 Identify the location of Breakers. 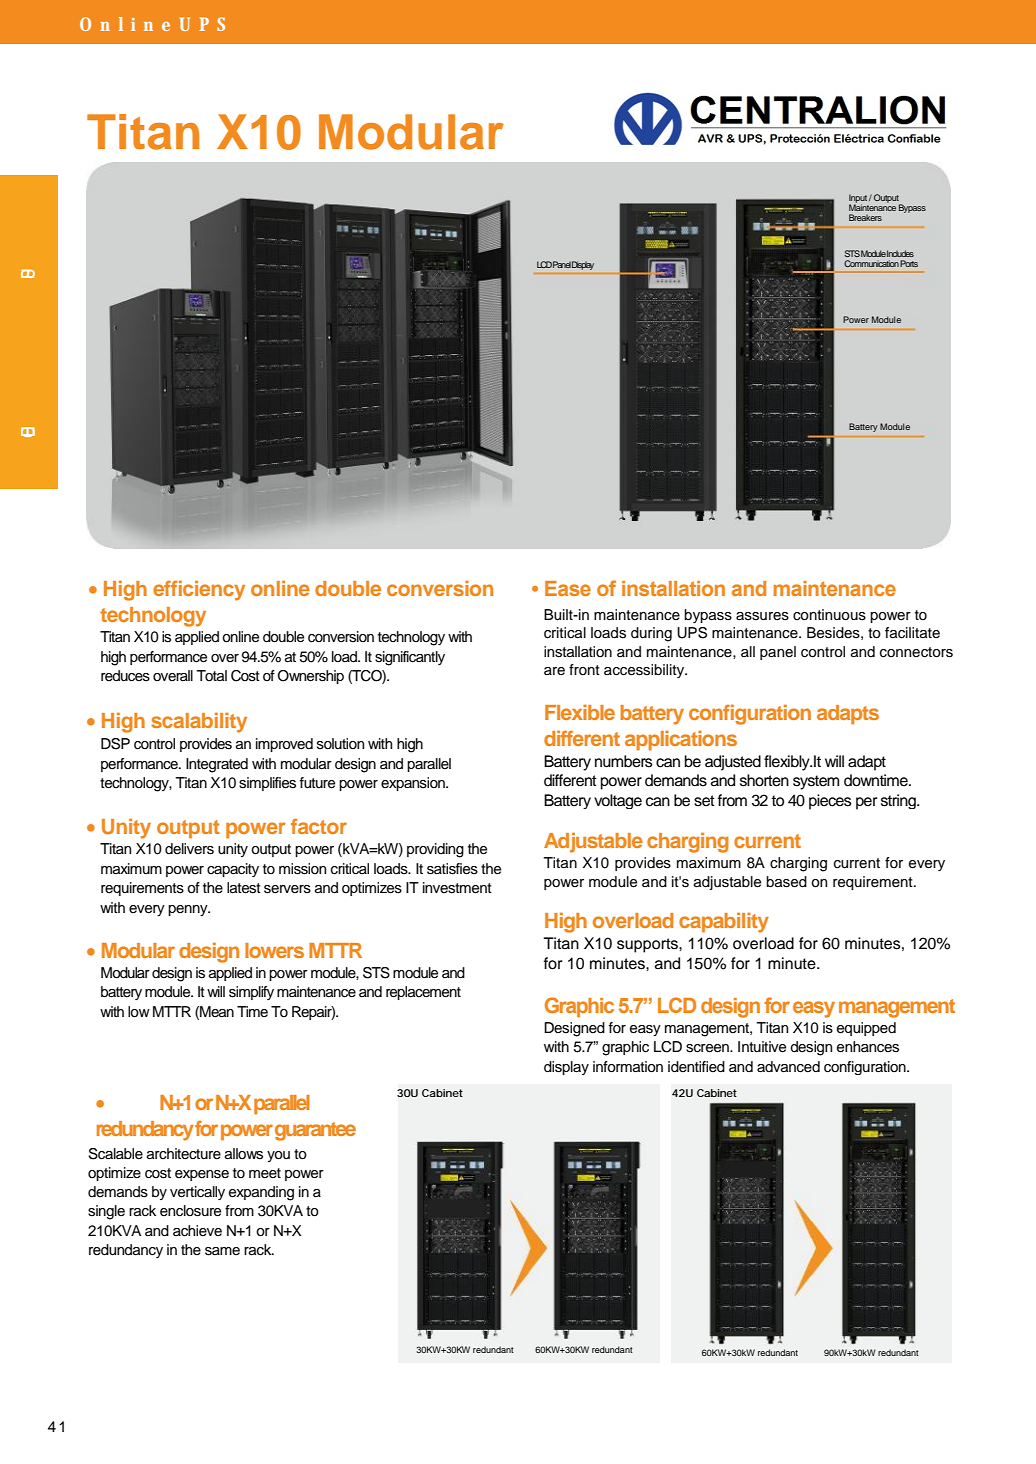
(865, 217).
